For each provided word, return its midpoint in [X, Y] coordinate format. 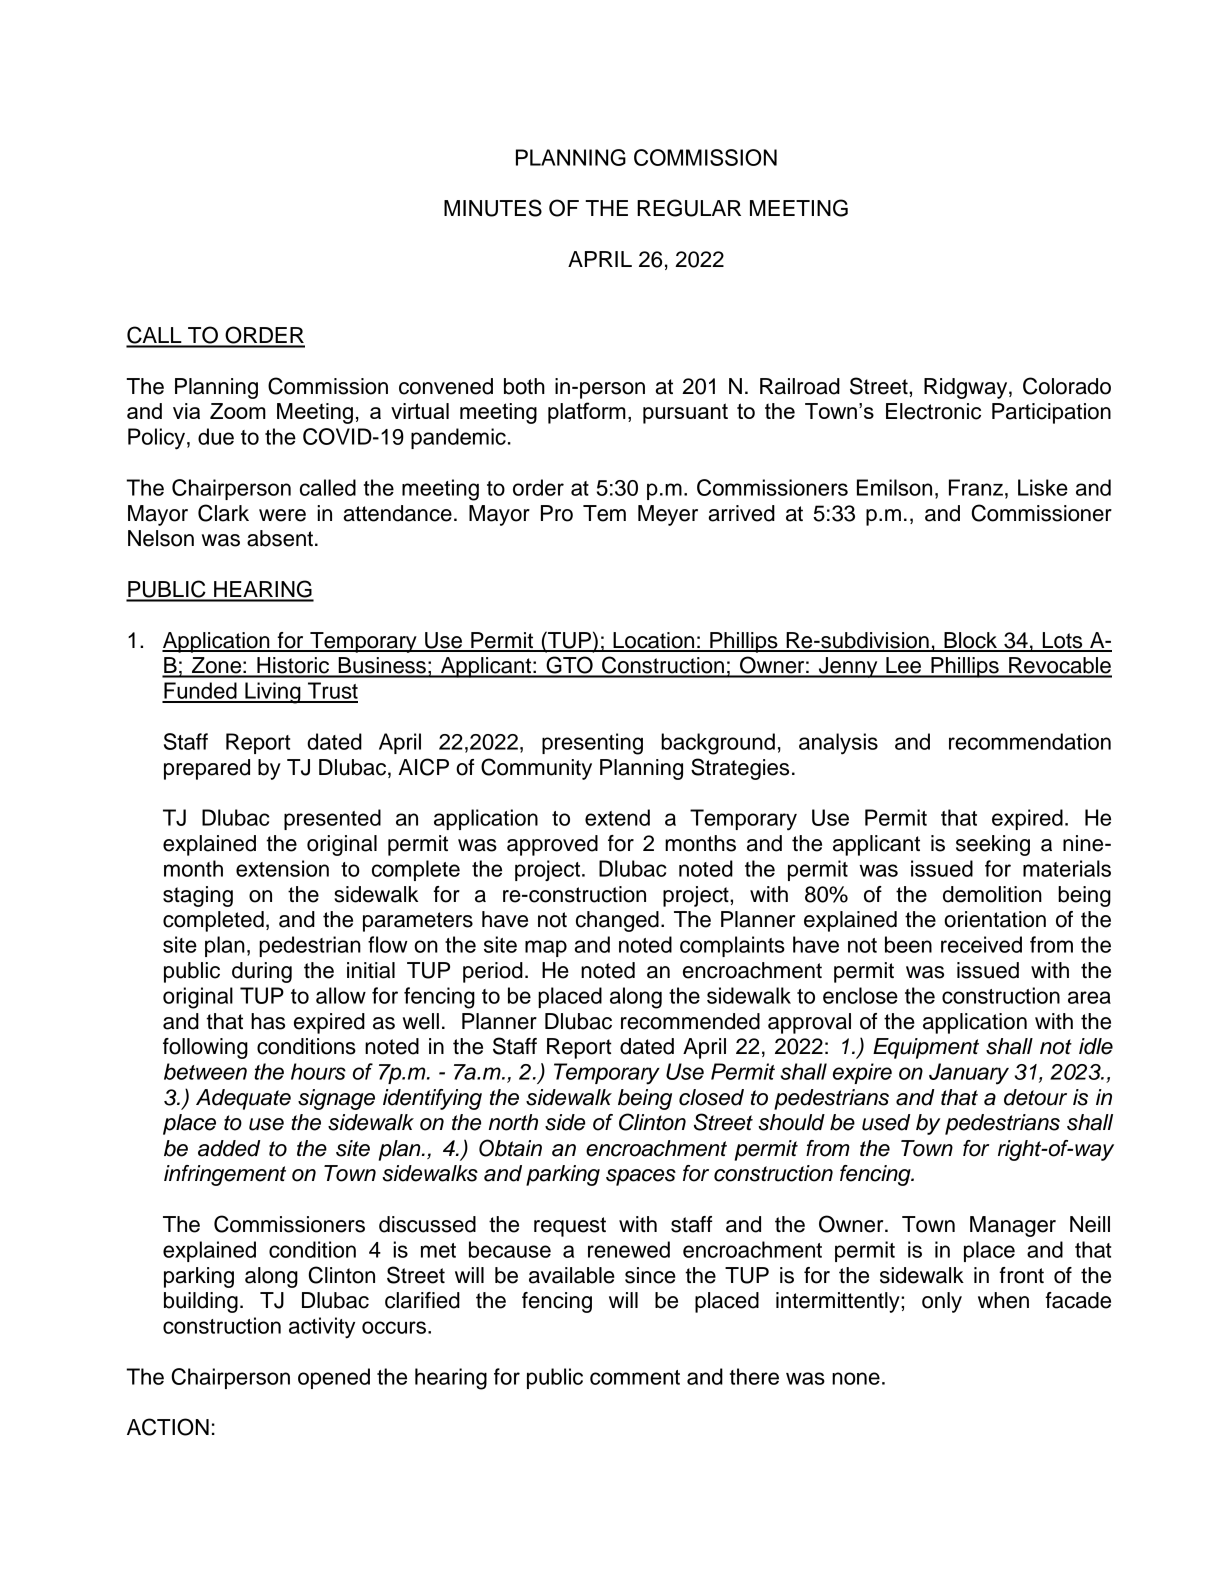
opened [334, 1378]
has [268, 1021]
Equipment [926, 1048]
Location [654, 641]
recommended [690, 1021]
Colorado [1067, 386]
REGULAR [689, 208]
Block [971, 641]
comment [635, 1377]
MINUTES [493, 208]
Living [273, 693]
